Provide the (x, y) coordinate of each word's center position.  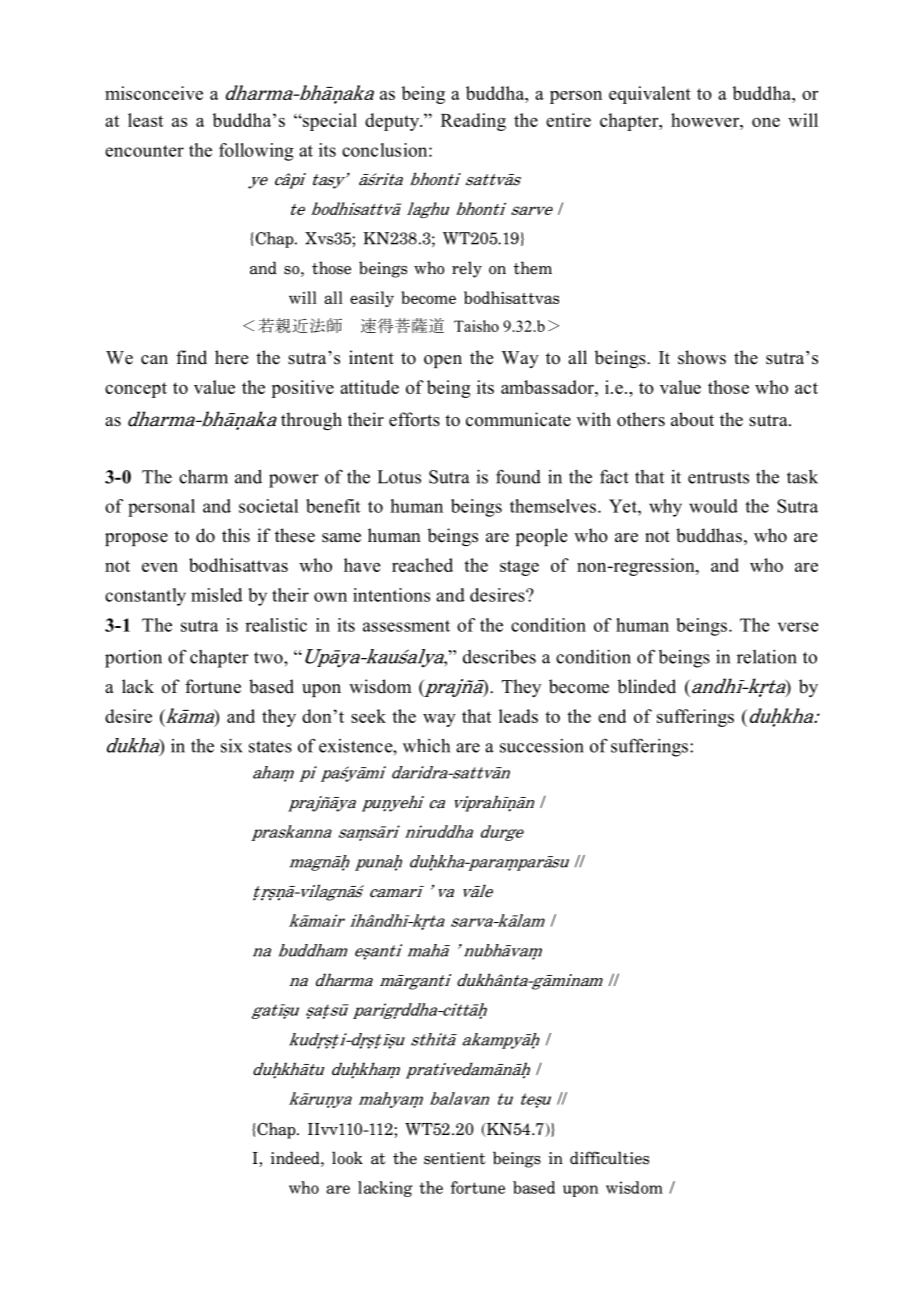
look (347, 1158)
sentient (454, 1158)
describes (499, 656)
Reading (473, 122)
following (256, 152)
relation (767, 657)
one (766, 122)
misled (216, 595)
